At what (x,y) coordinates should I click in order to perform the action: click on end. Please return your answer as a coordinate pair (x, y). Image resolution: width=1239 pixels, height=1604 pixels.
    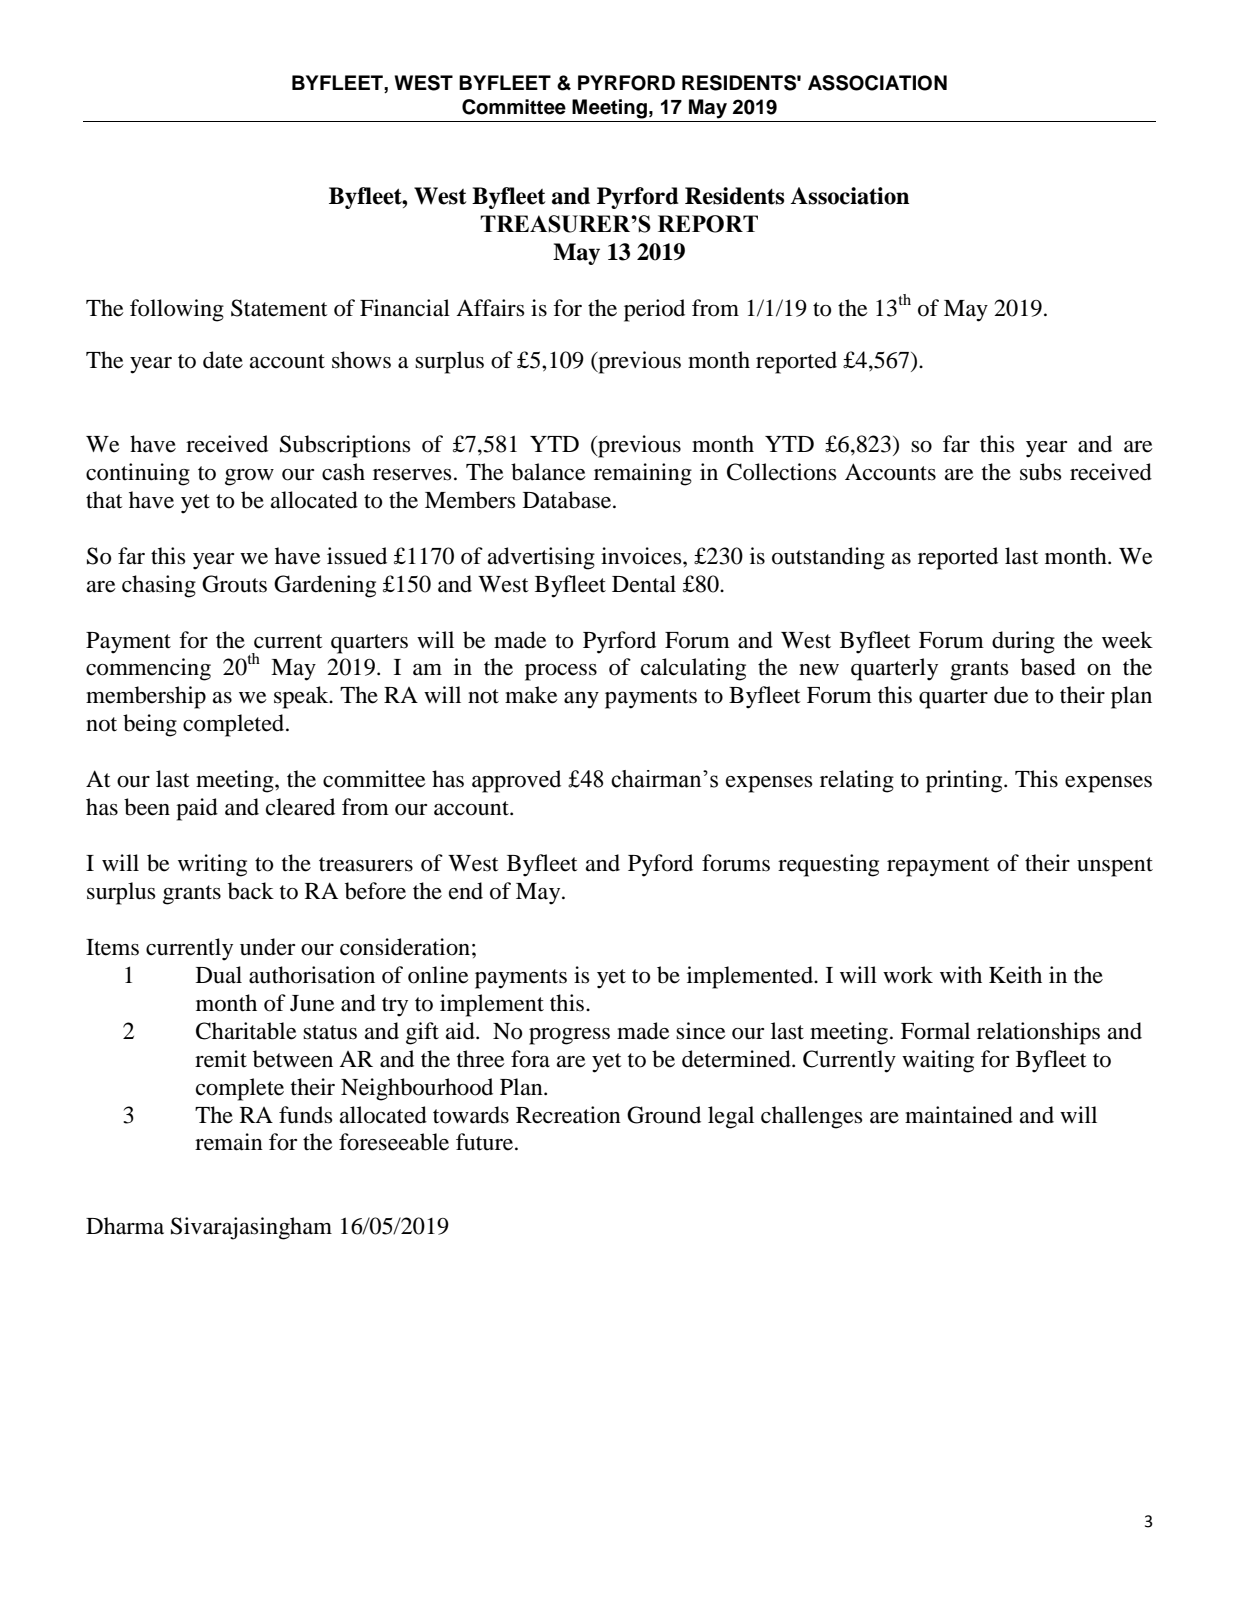
    Looking at the image, I should click on (466, 891).
